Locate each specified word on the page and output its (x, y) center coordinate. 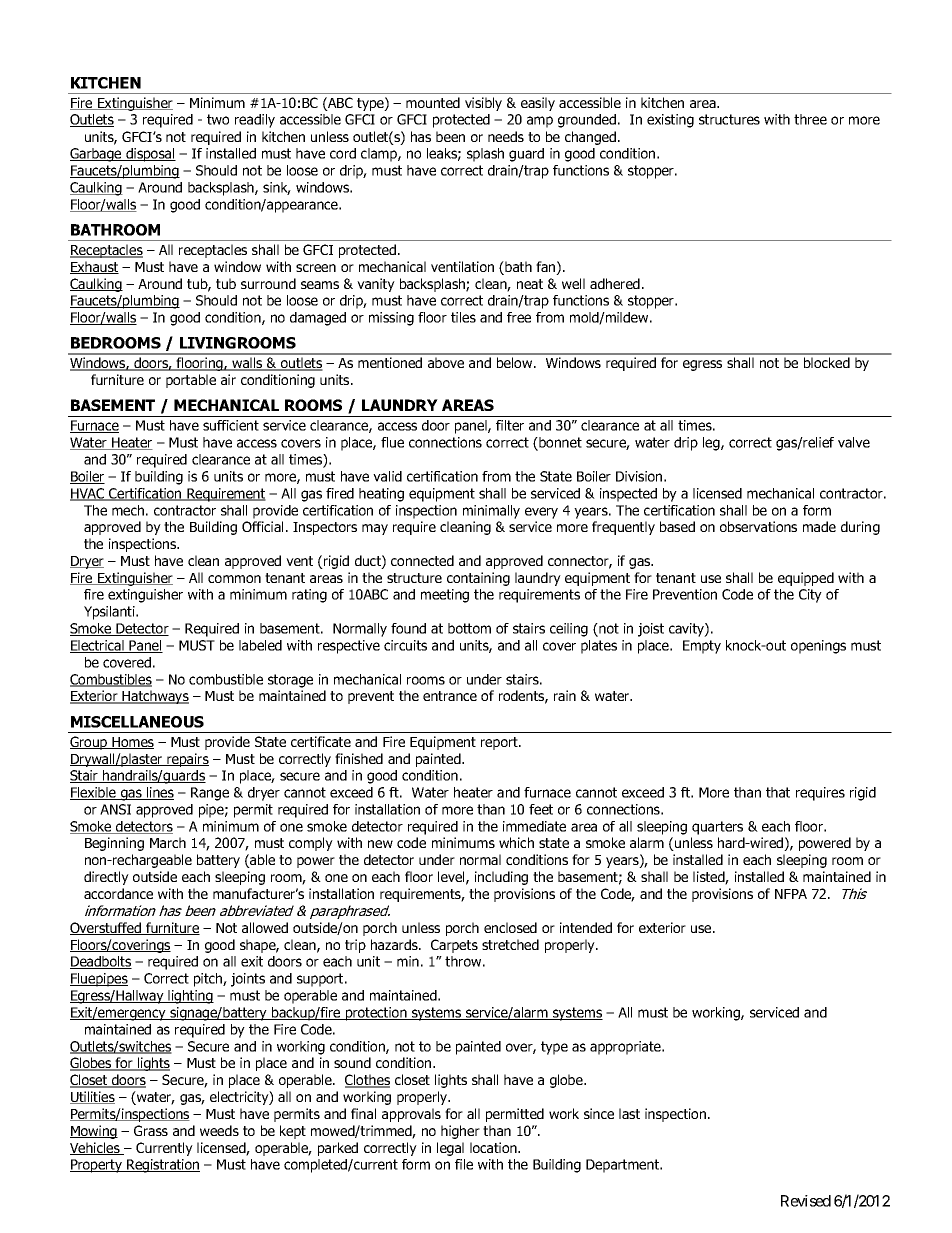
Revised (806, 1201)
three (810, 119)
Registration (162, 1166)
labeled (260, 645)
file (464, 1164)
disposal (150, 155)
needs (506, 136)
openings (818, 647)
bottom (469, 628)
